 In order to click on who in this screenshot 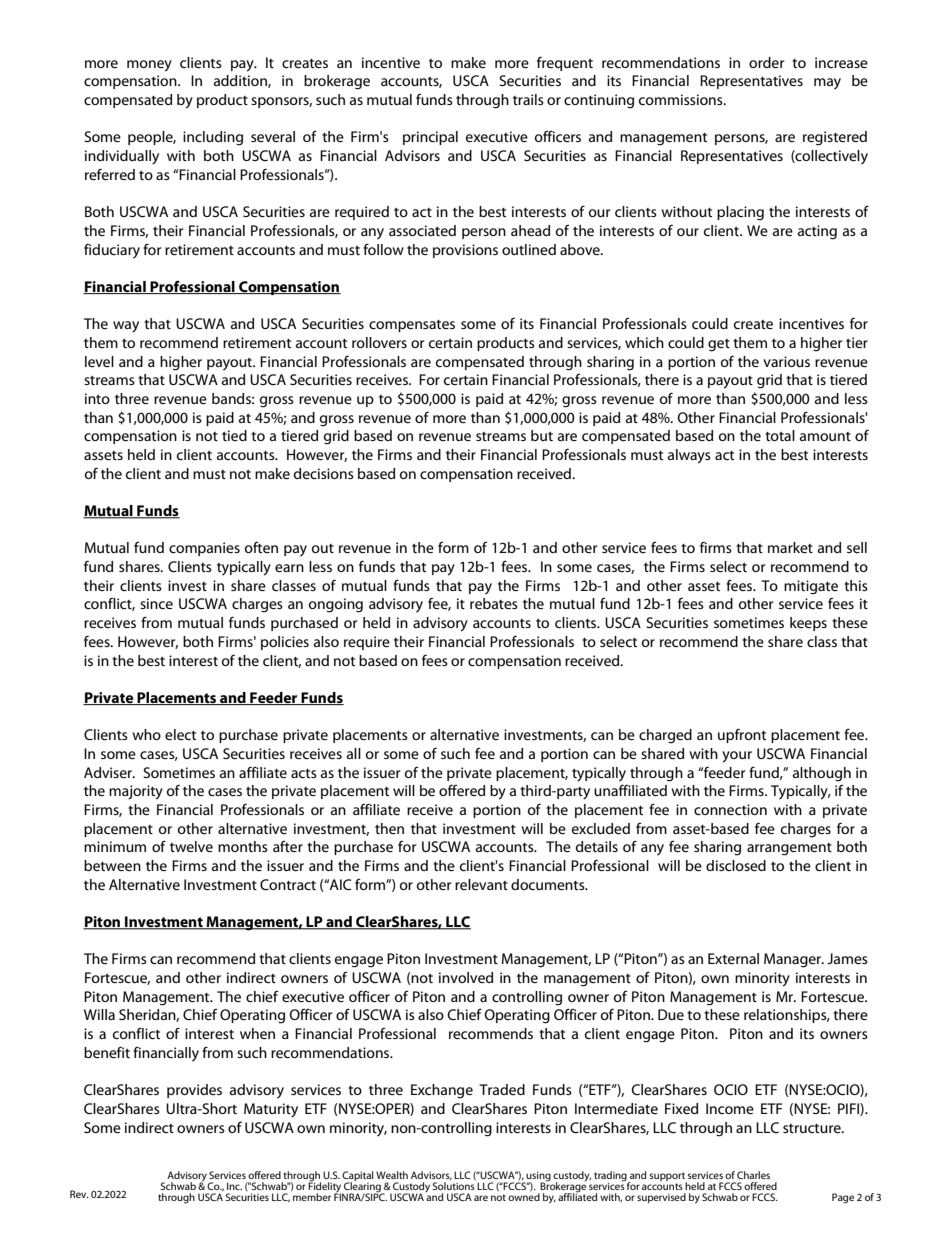, I will do `click(146, 734)`.
